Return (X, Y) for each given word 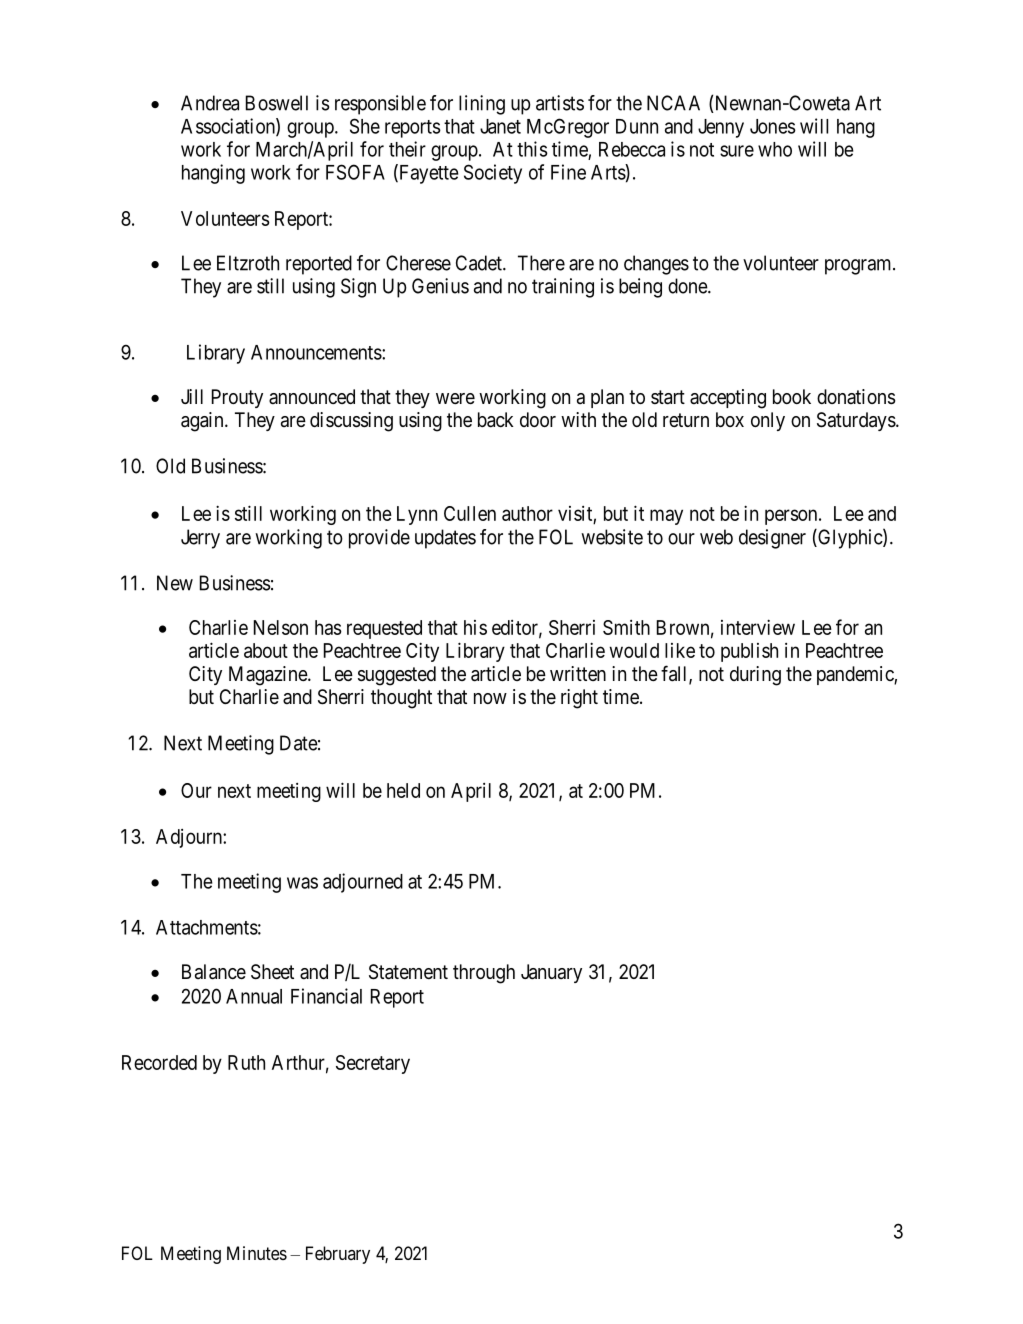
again (203, 422)
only (768, 421)
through (484, 974)
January (551, 973)
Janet (500, 126)
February (338, 1255)
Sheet (272, 972)
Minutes (257, 1253)
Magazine (269, 676)
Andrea (210, 103)
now (490, 698)
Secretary (373, 1064)
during (755, 676)
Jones (773, 126)
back (496, 420)
